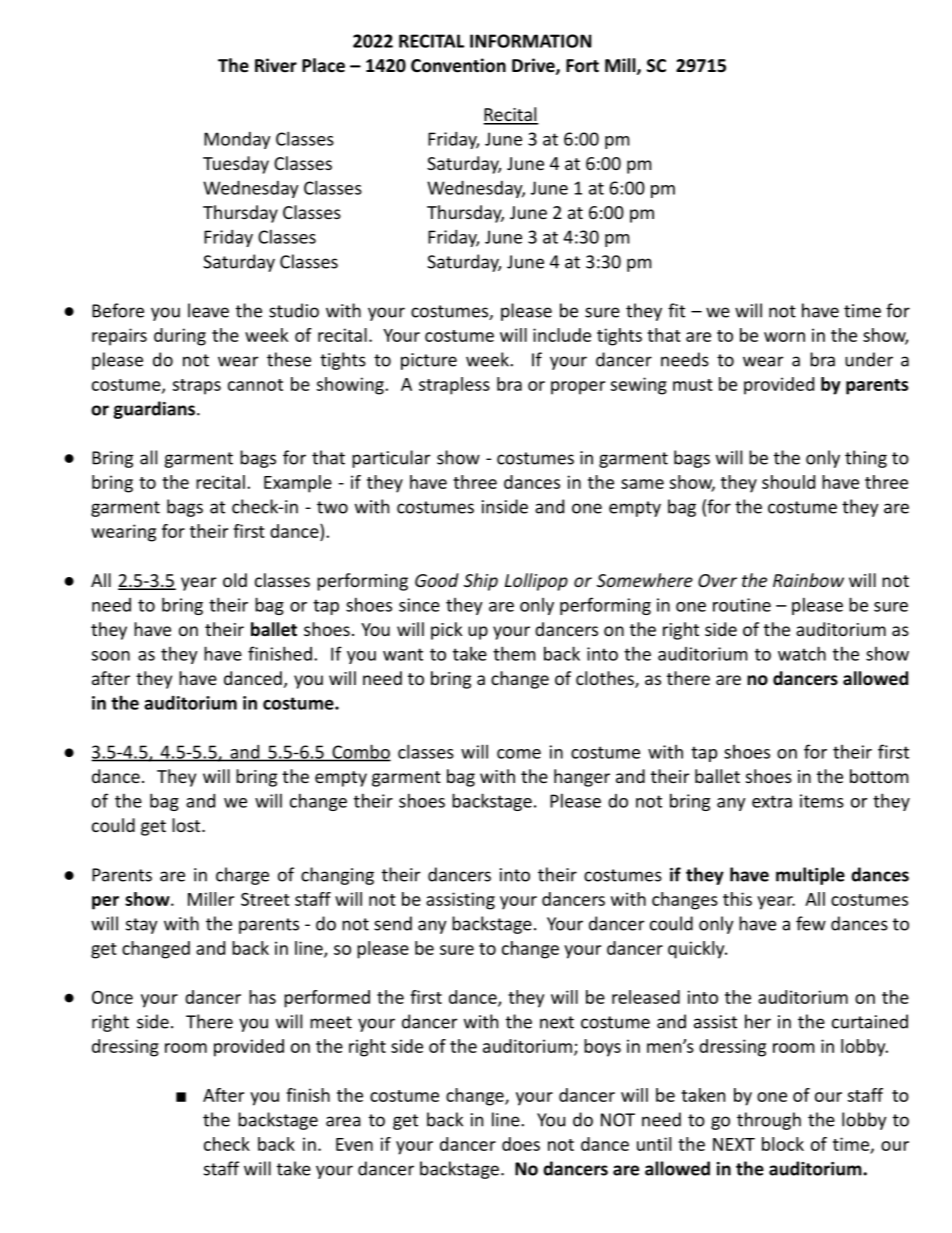 The height and width of the page is (1233, 952). Describe the element at coordinates (788, 482) in the page. I see `should` at that location.
